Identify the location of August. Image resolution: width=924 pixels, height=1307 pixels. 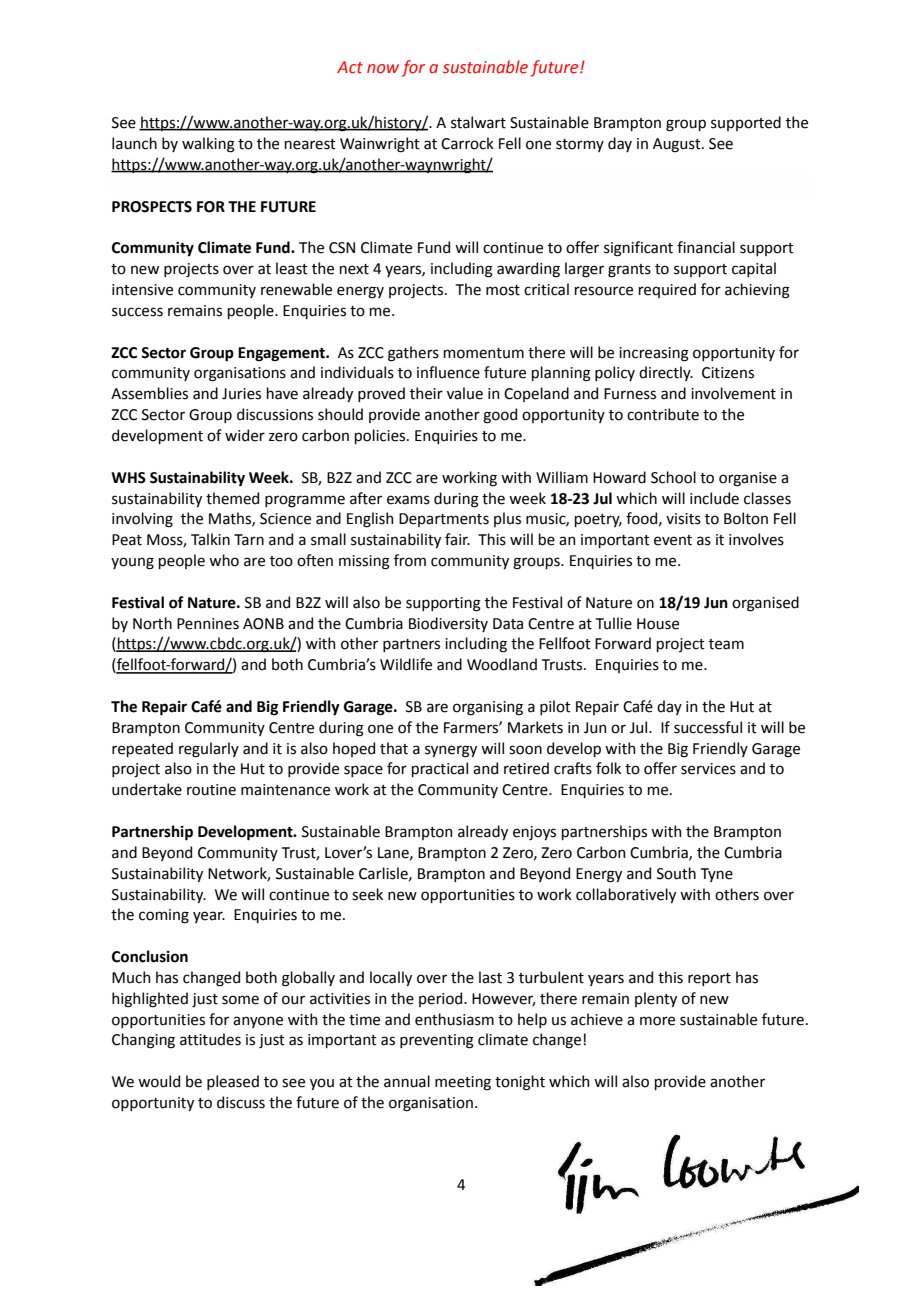
(678, 145).
